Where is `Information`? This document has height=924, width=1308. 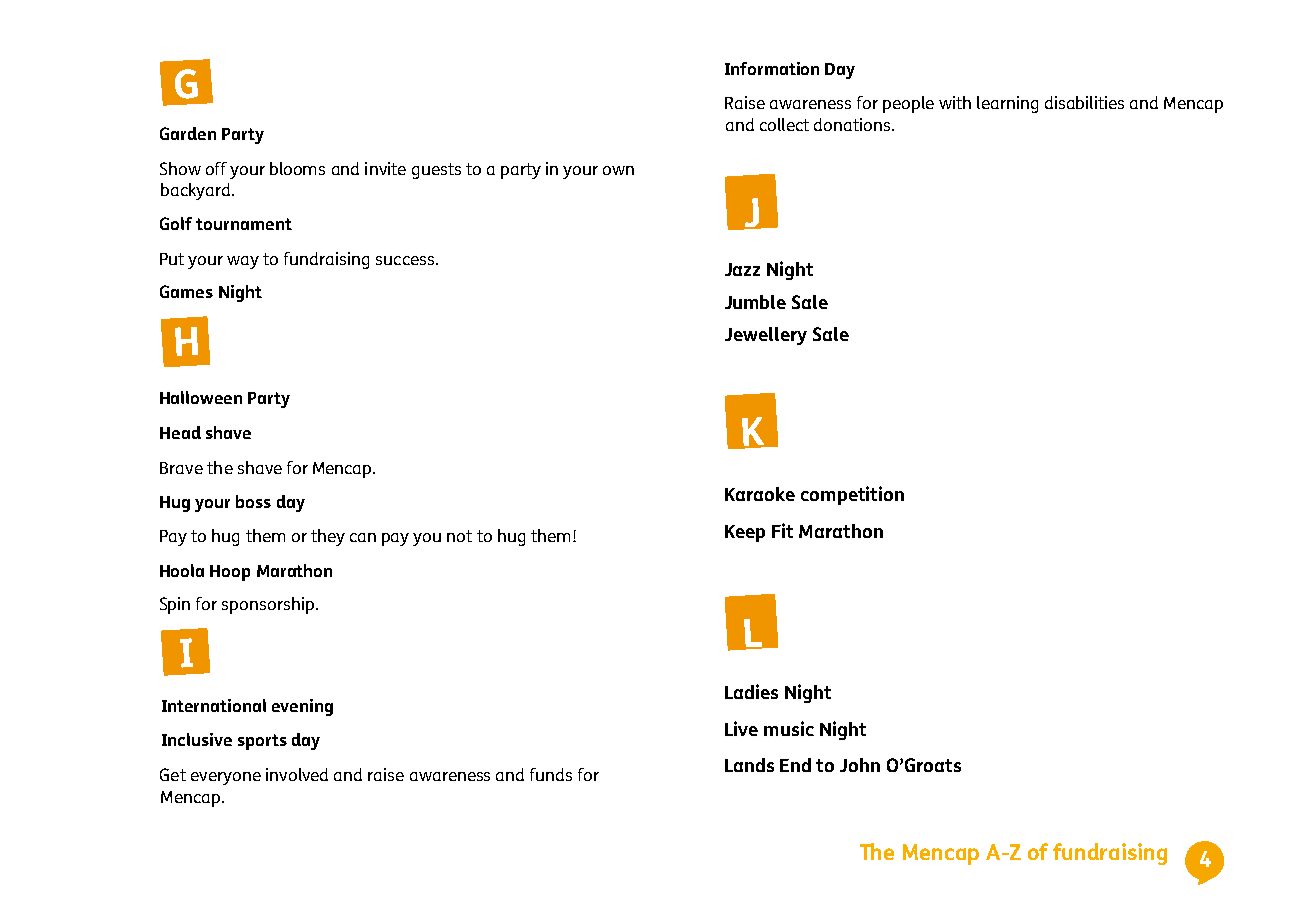
Information is located at coordinates (772, 68).
